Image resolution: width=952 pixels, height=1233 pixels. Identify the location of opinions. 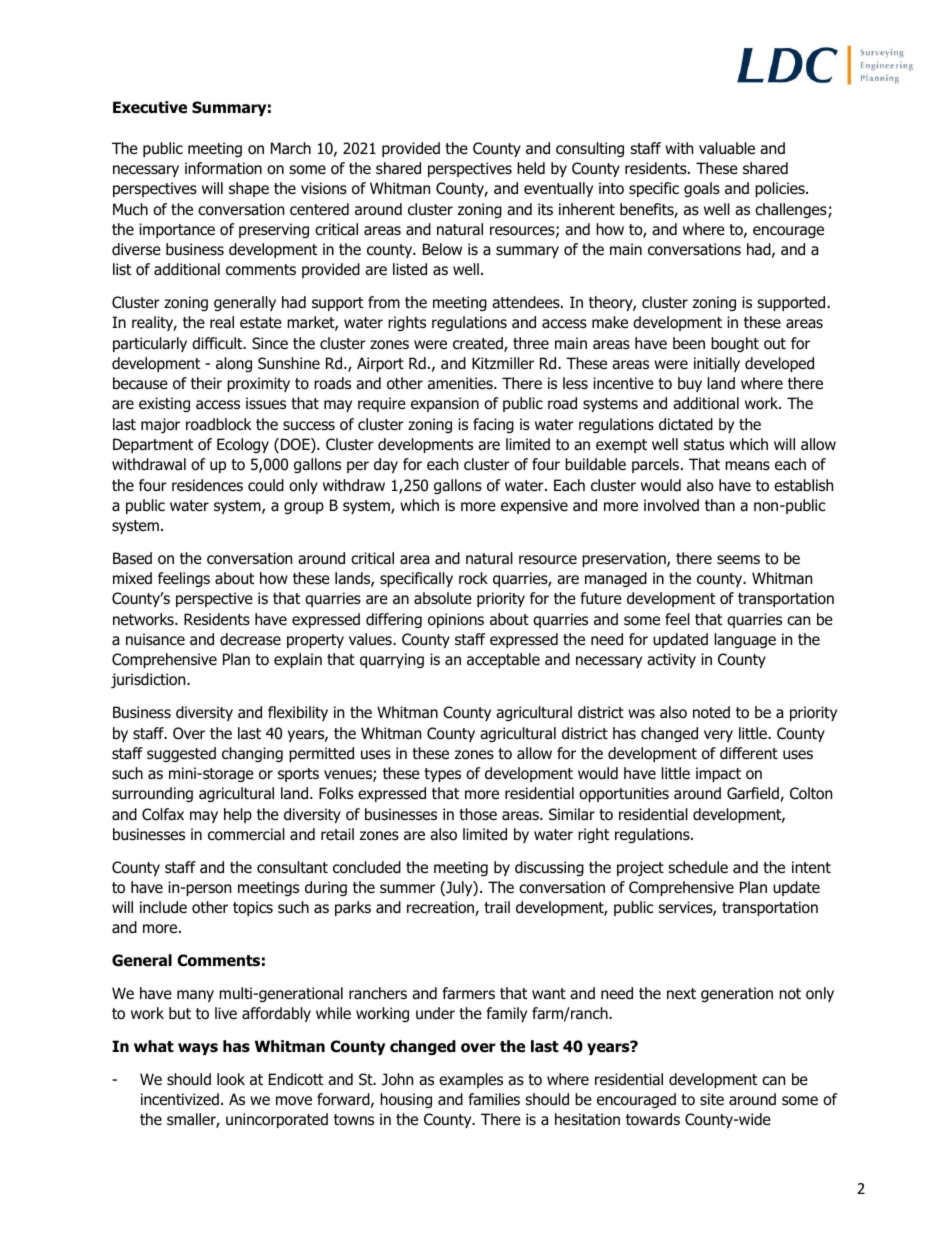
(456, 620).
